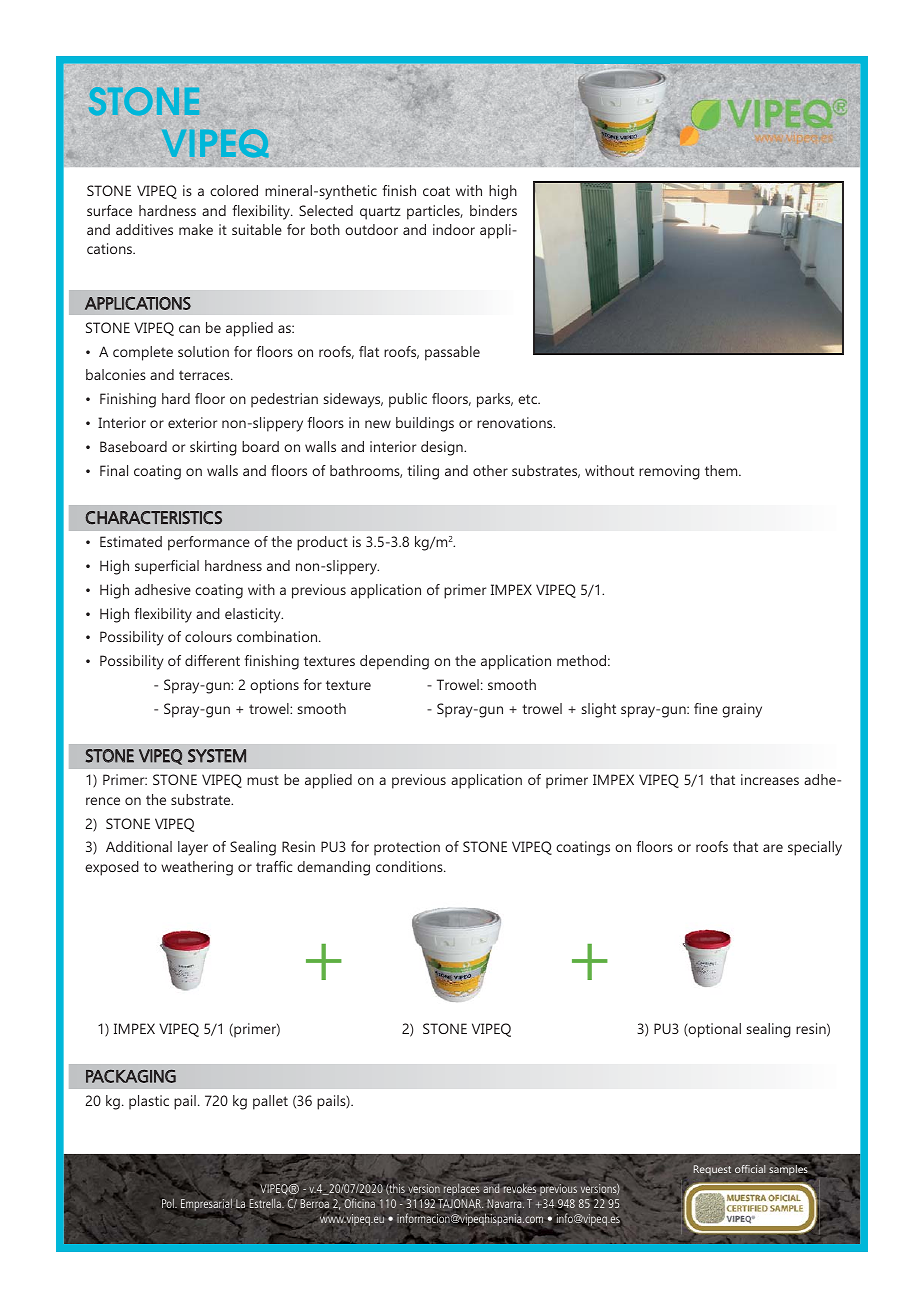 The image size is (924, 1308). What do you see at coordinates (212, 660) in the screenshot?
I see `different` at bounding box center [212, 660].
